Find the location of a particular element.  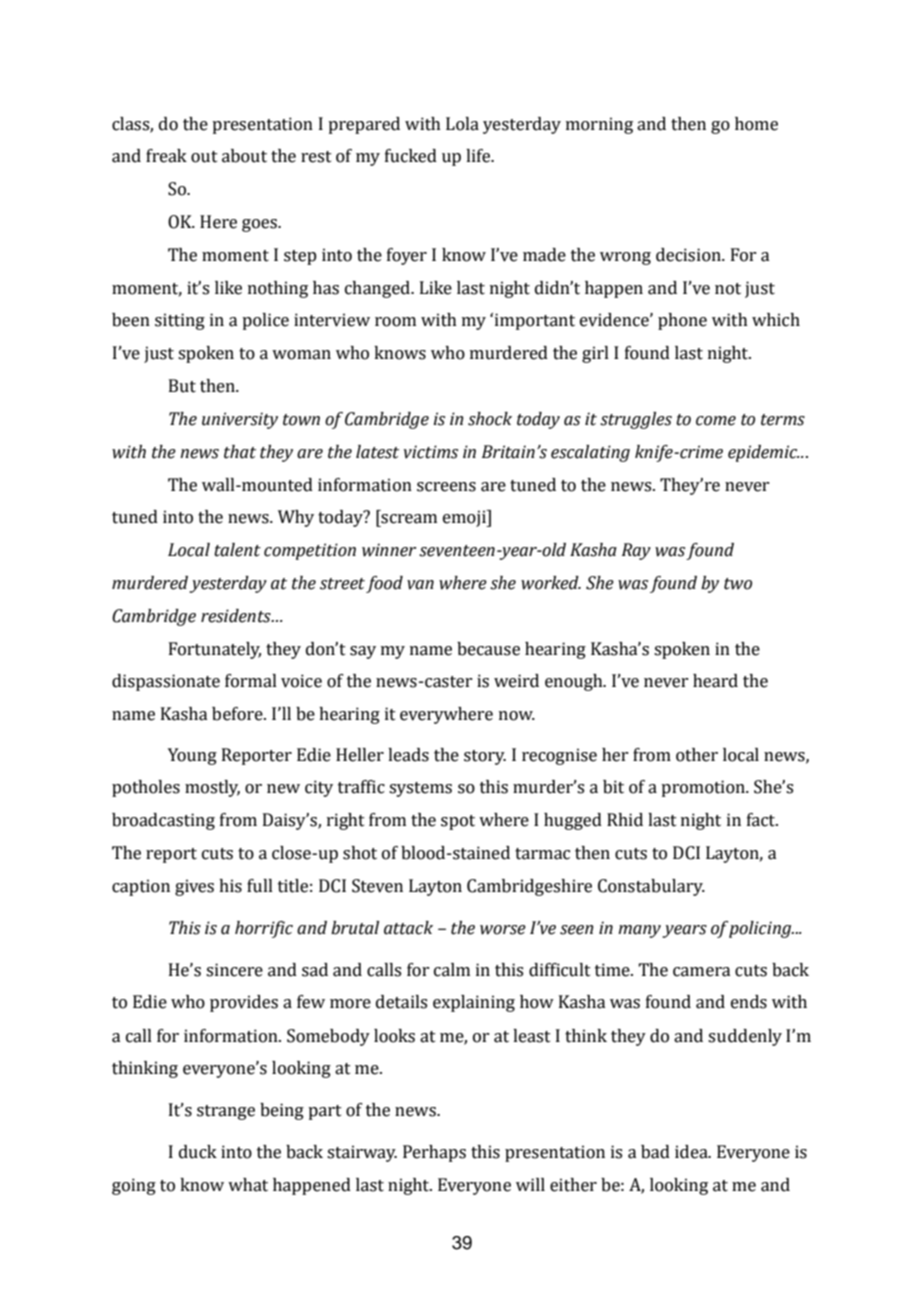

university is located at coordinates (240, 420).
